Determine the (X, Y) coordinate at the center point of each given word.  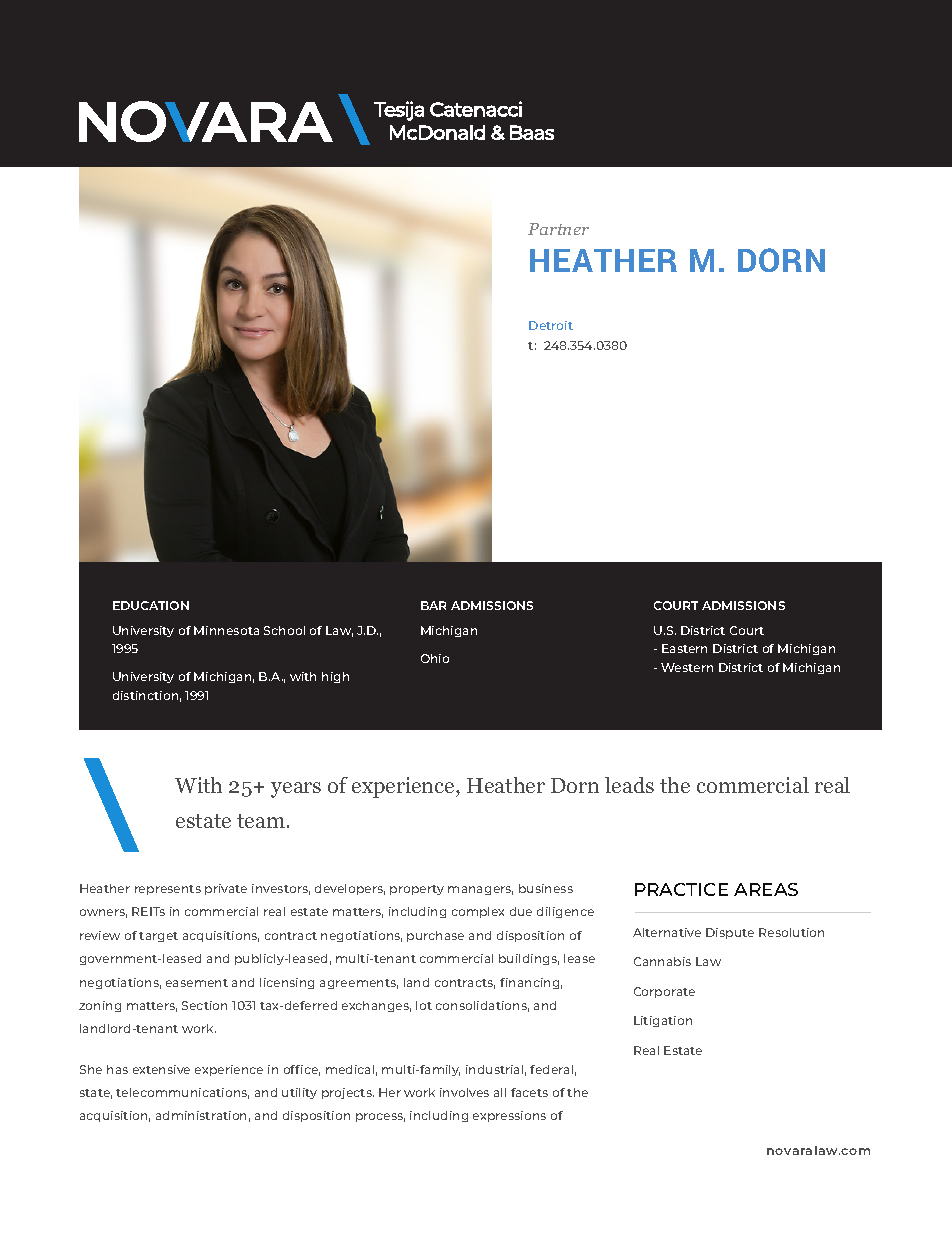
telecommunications (182, 1093)
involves (464, 1092)
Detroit (551, 325)
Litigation (663, 1021)
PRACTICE (681, 889)
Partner (558, 229)
